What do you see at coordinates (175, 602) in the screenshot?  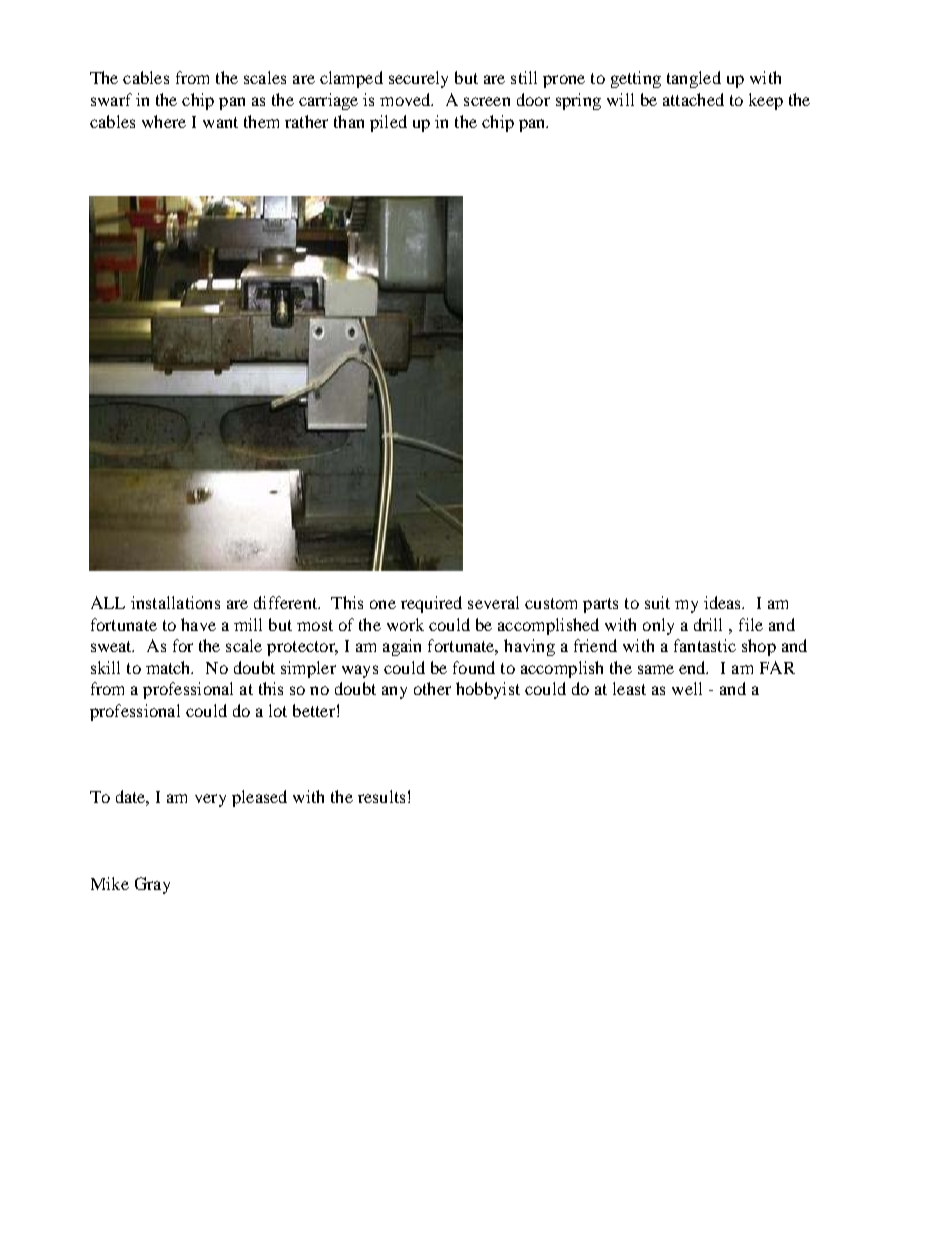 I see `installations` at bounding box center [175, 602].
